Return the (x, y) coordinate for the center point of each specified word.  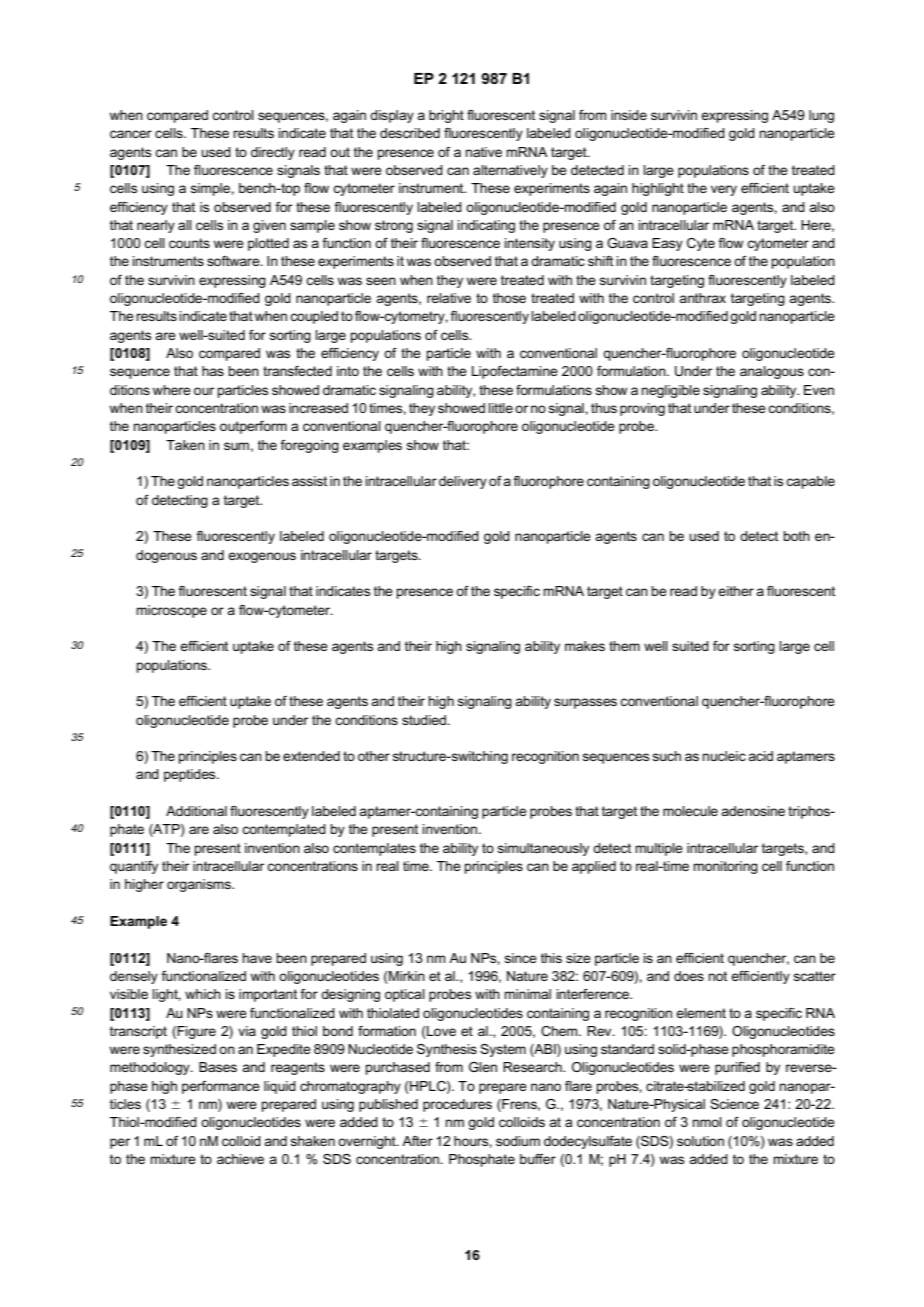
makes (585, 646)
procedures (457, 1105)
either (736, 591)
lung (821, 116)
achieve (240, 1159)
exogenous (262, 557)
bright (446, 116)
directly (273, 153)
